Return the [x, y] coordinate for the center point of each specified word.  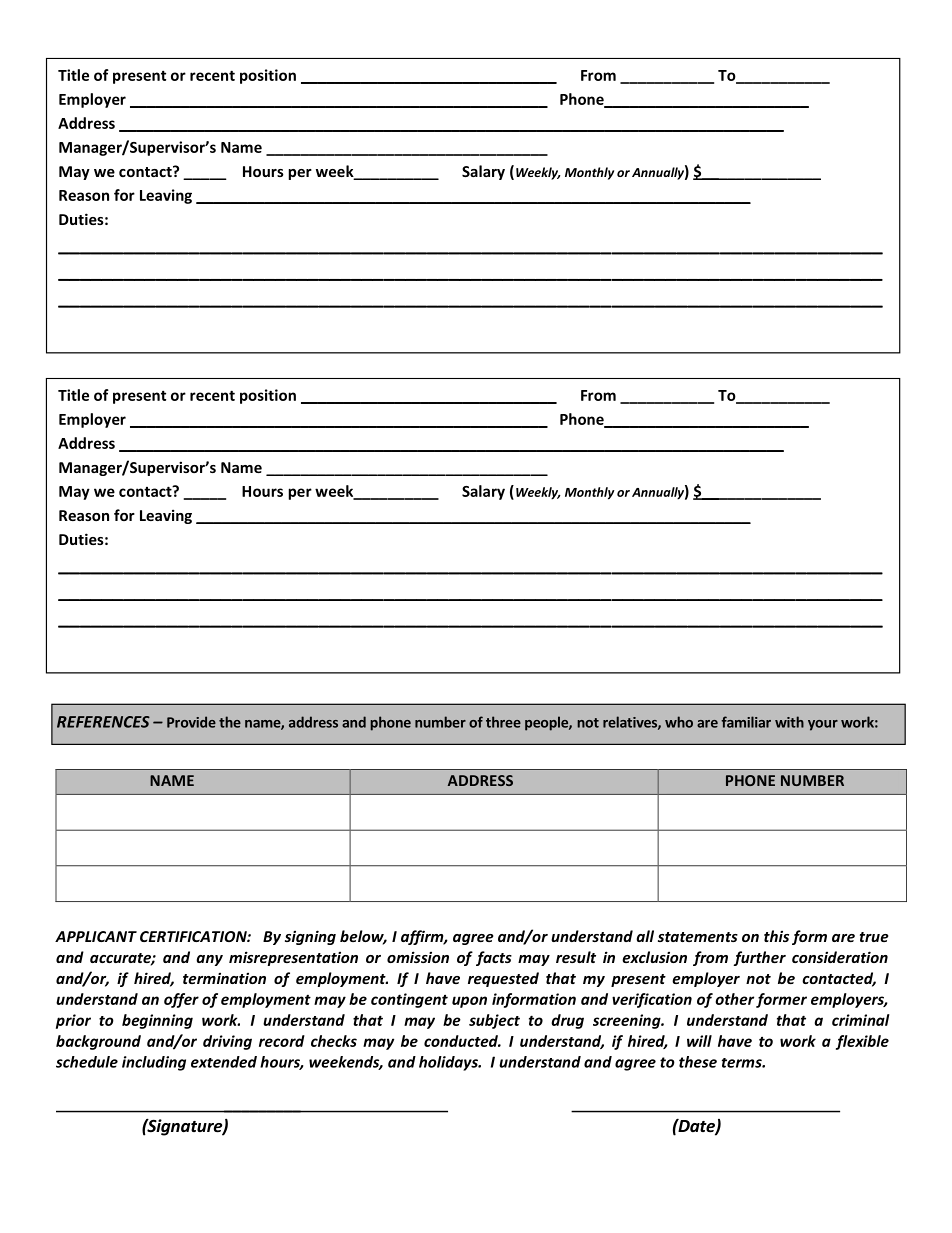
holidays [449, 1063]
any [209, 960]
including [154, 1063]
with [789, 722]
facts [494, 958]
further [759, 958]
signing [310, 937]
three [503, 722]
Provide [191, 722]
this [776, 936]
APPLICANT [96, 936]
